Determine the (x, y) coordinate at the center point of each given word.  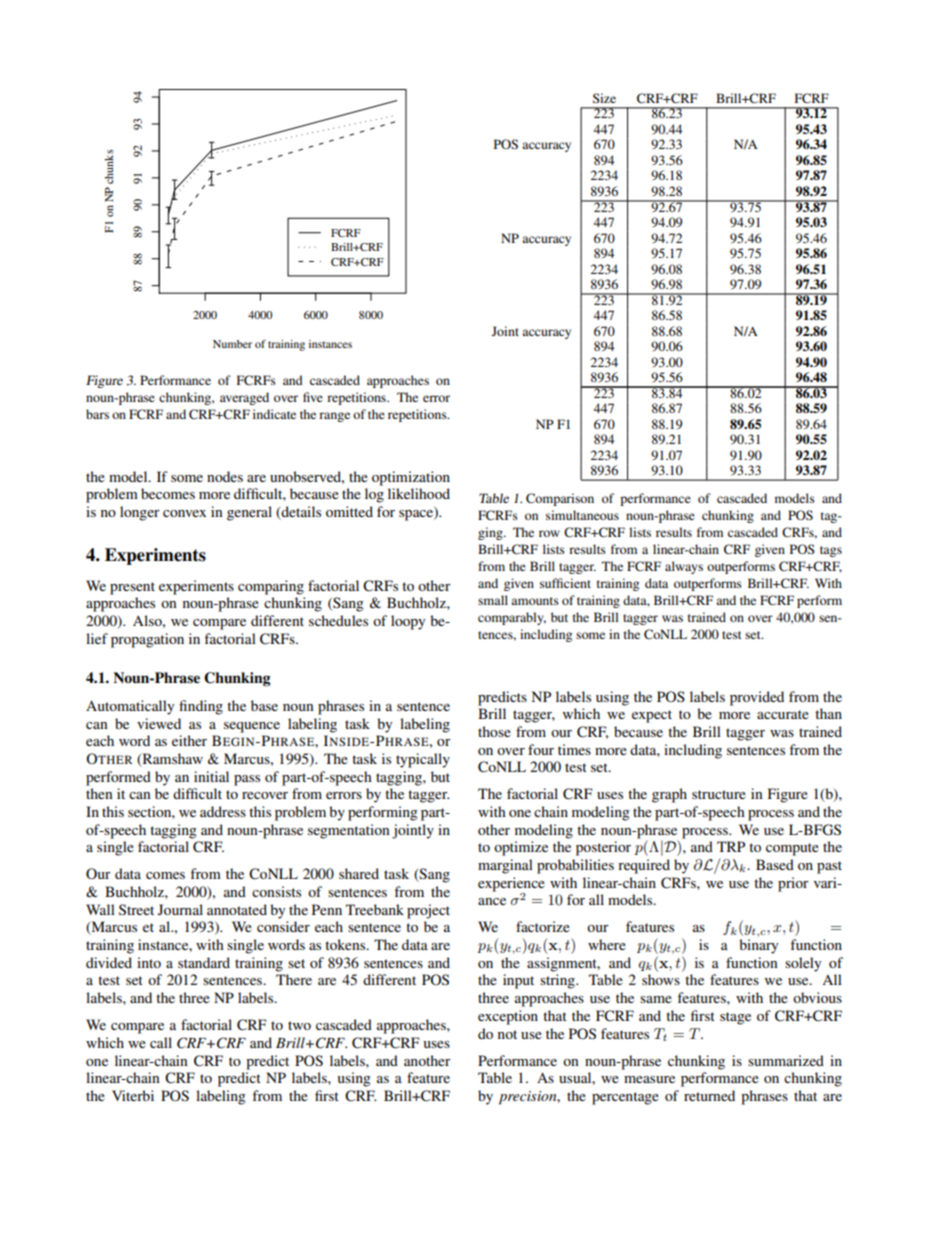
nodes (225, 476)
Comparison (560, 499)
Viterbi (133, 1095)
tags (831, 551)
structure (719, 794)
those (494, 731)
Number (232, 344)
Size (604, 98)
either (189, 740)
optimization (411, 478)
